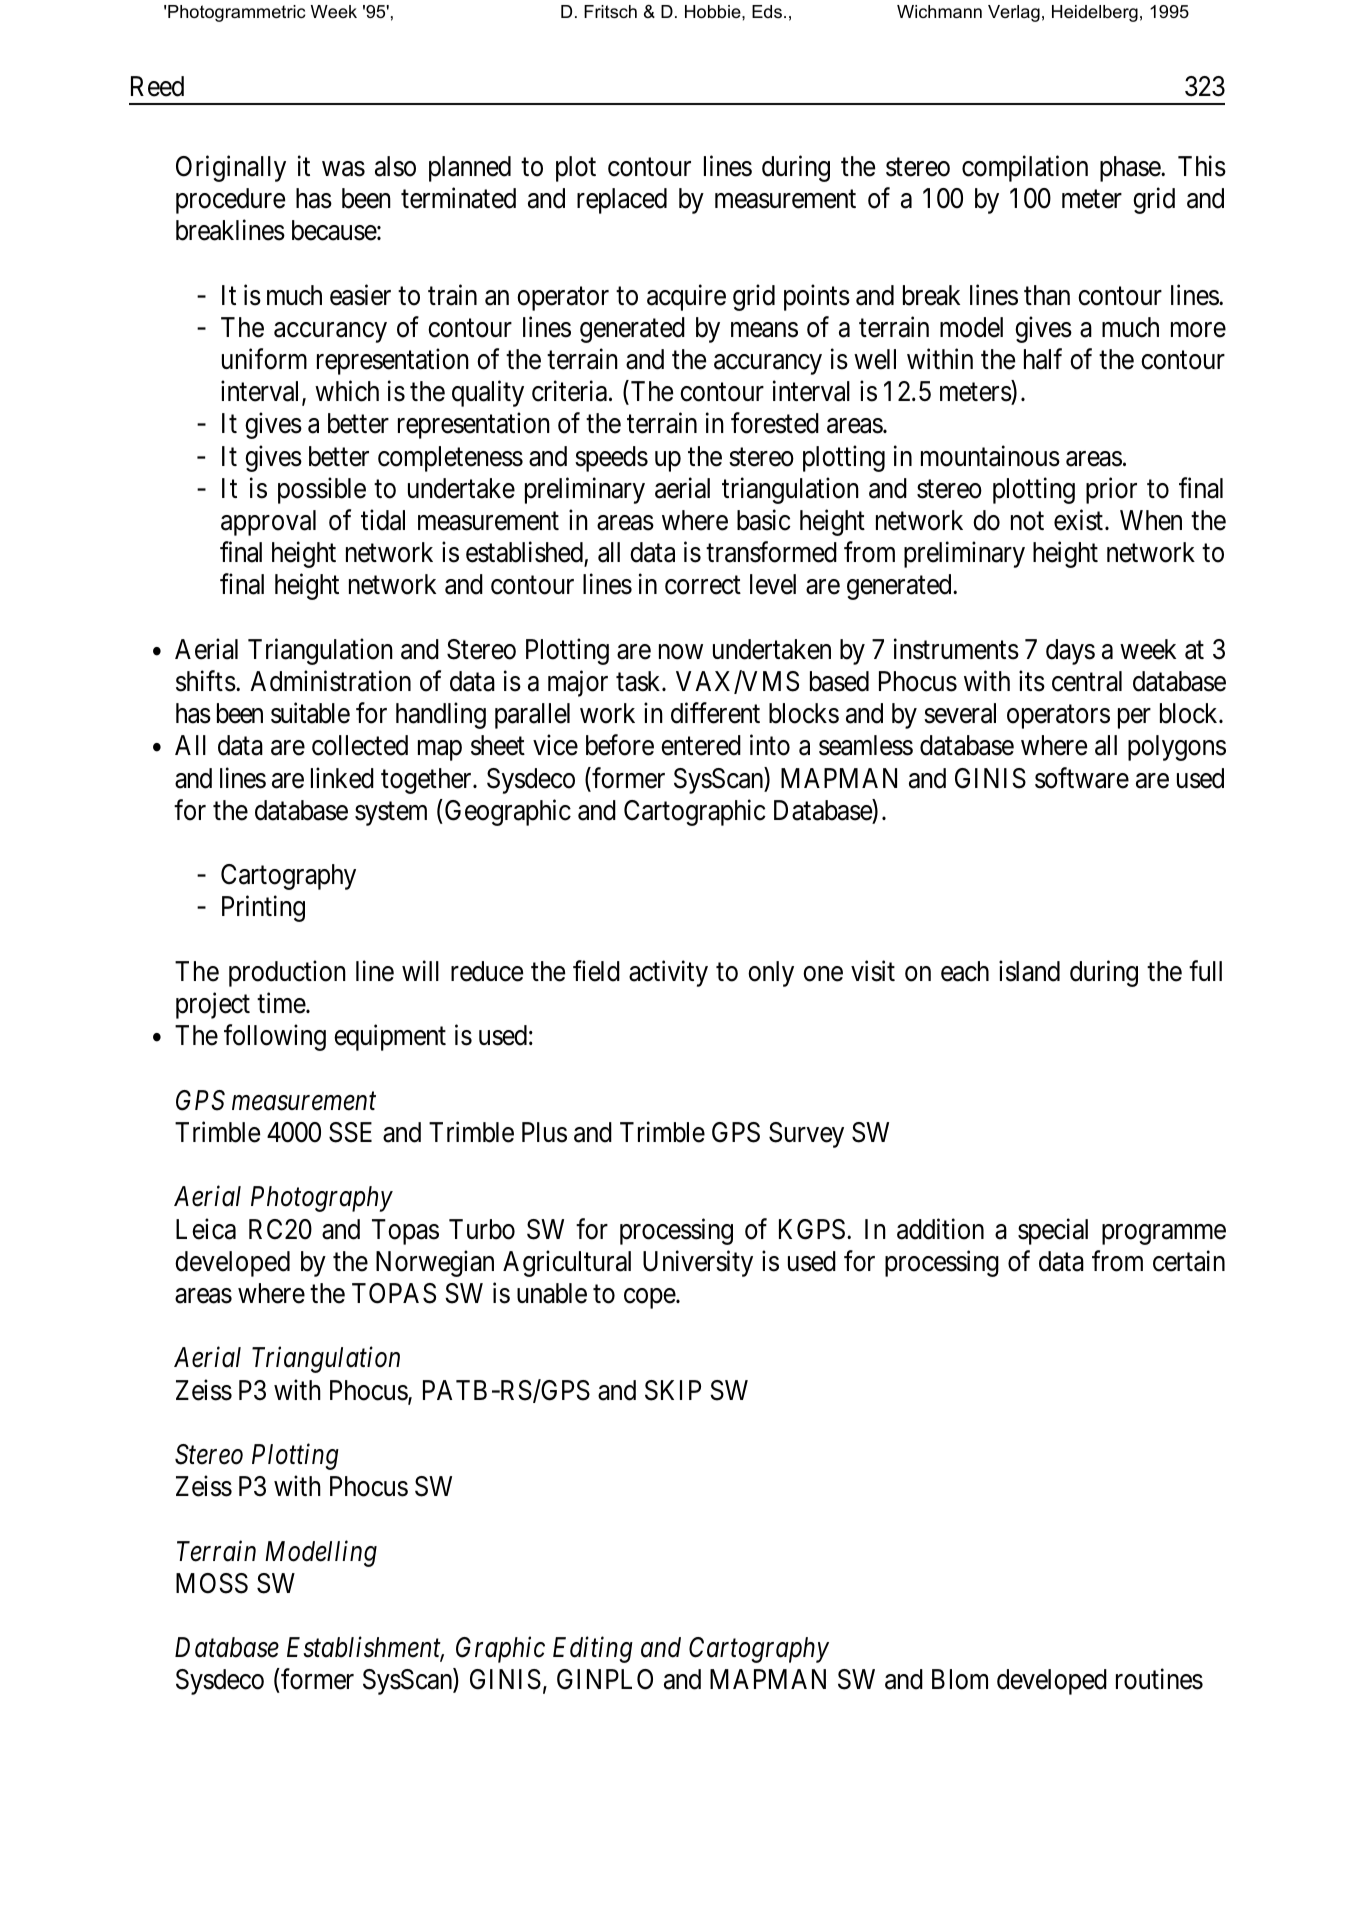  What do you see at coordinates (1159, 1679) in the screenshot?
I see `routines` at bounding box center [1159, 1679].
